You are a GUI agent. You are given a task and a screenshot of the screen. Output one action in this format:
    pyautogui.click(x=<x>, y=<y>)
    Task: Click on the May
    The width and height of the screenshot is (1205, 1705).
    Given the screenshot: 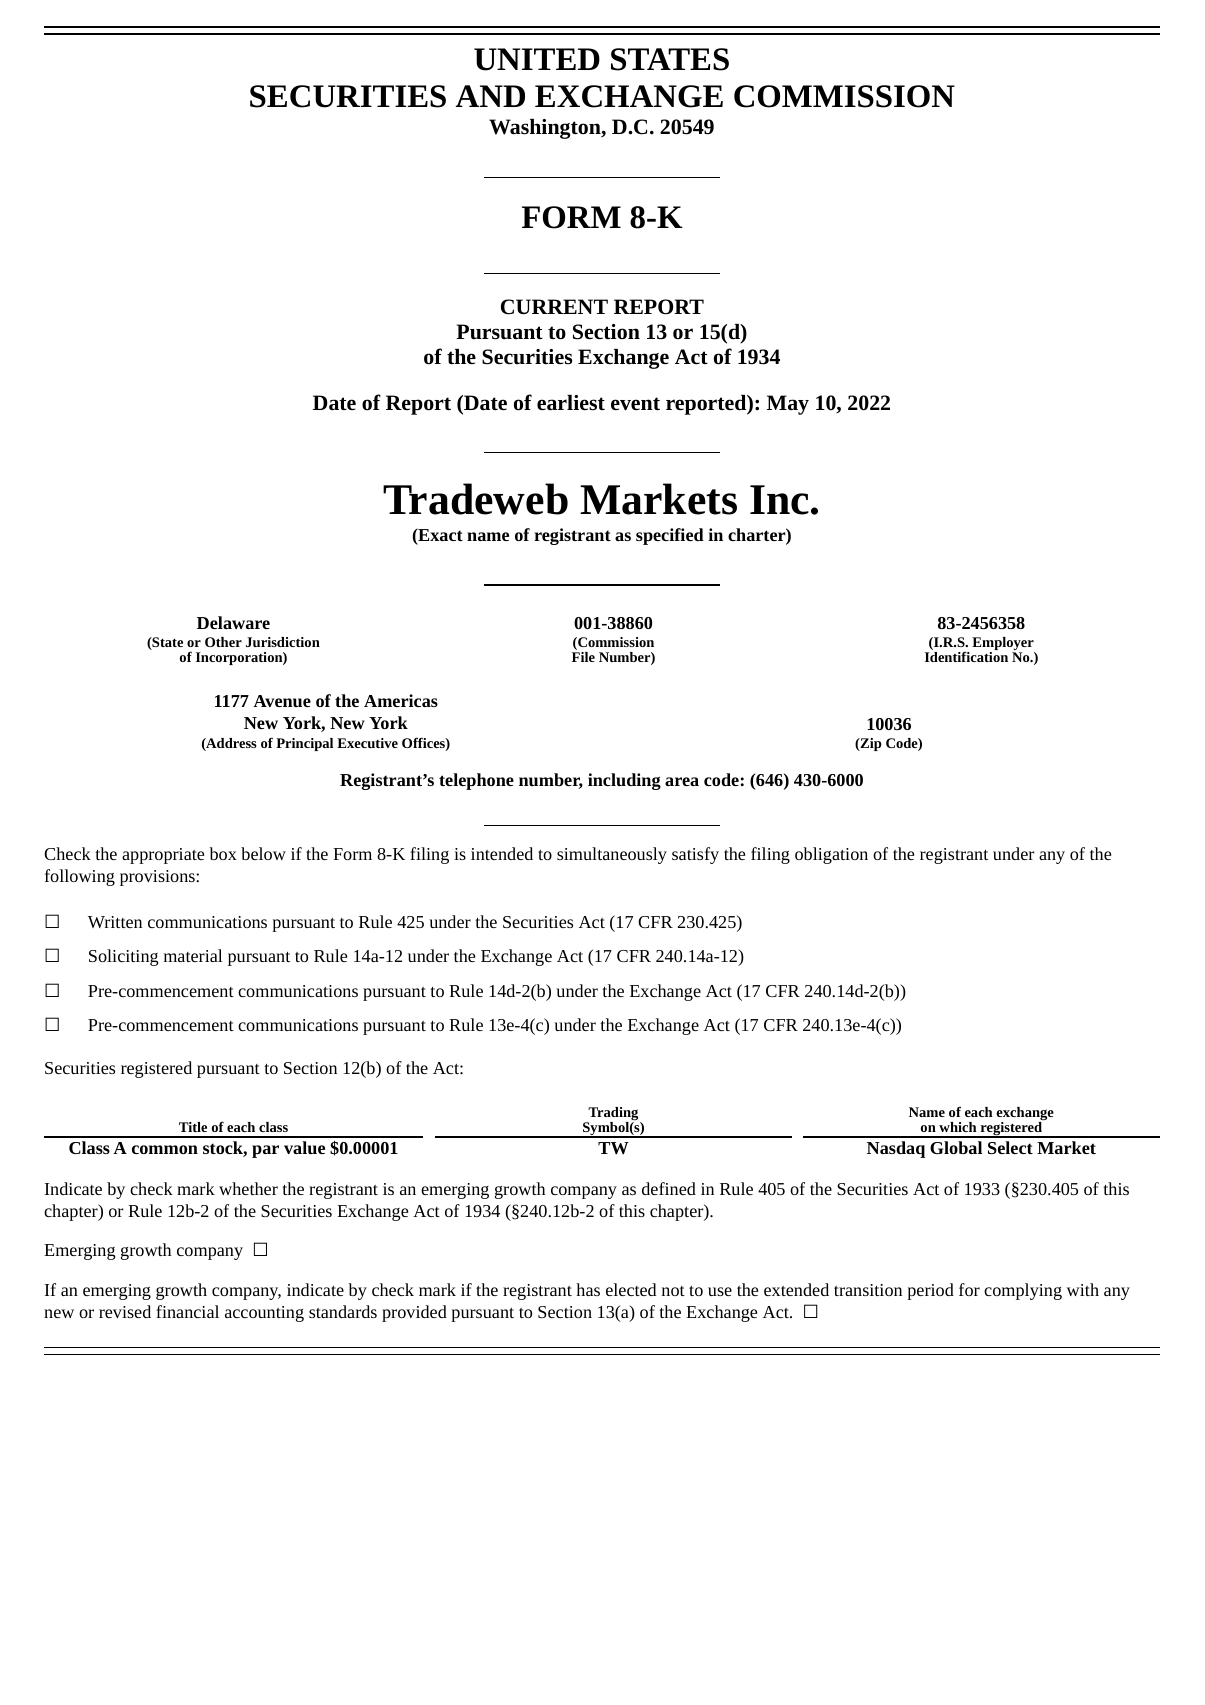 What is the action you would take?
    pyautogui.click(x=788, y=405)
